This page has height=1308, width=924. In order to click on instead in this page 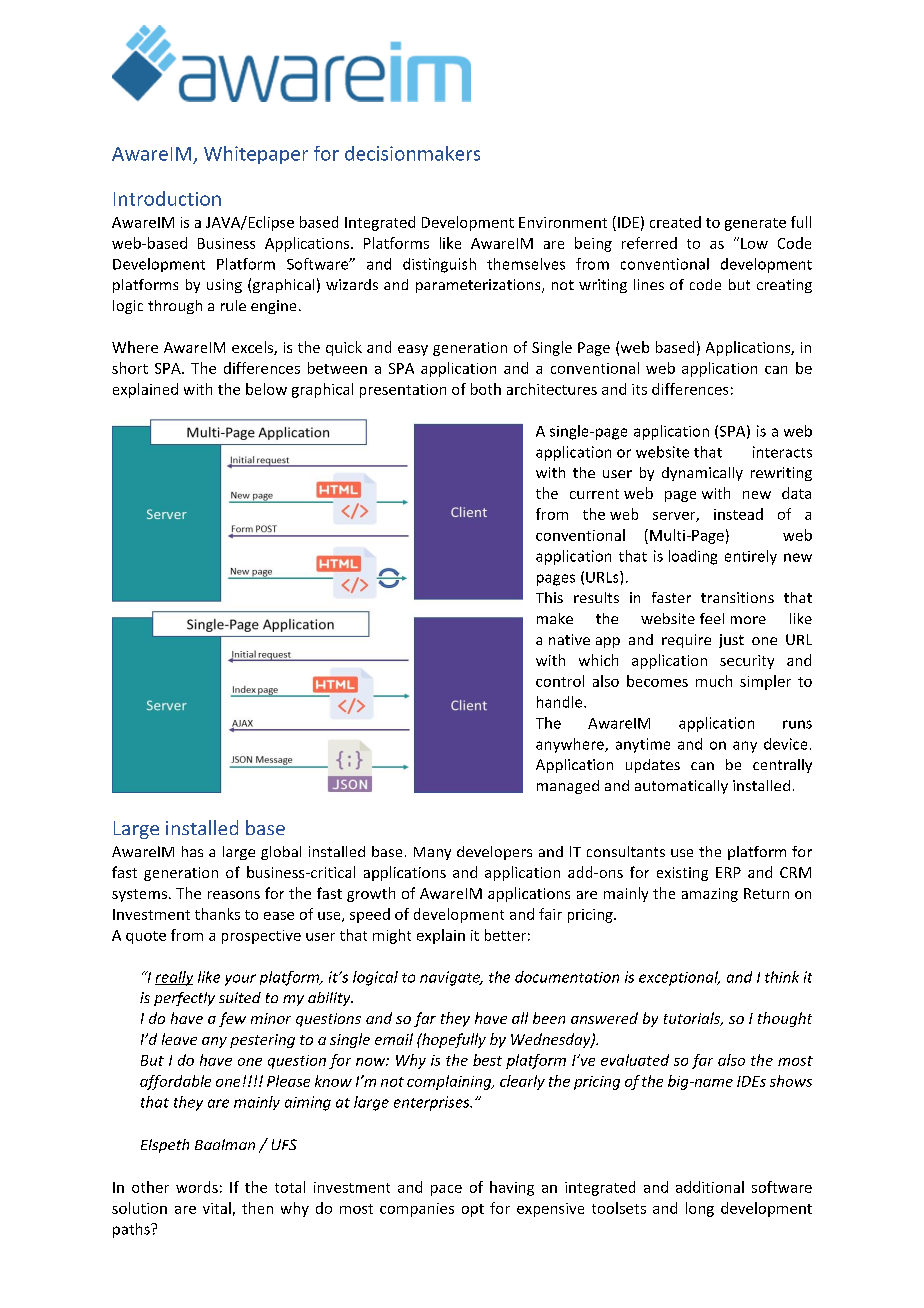, I will do `click(738, 514)`.
